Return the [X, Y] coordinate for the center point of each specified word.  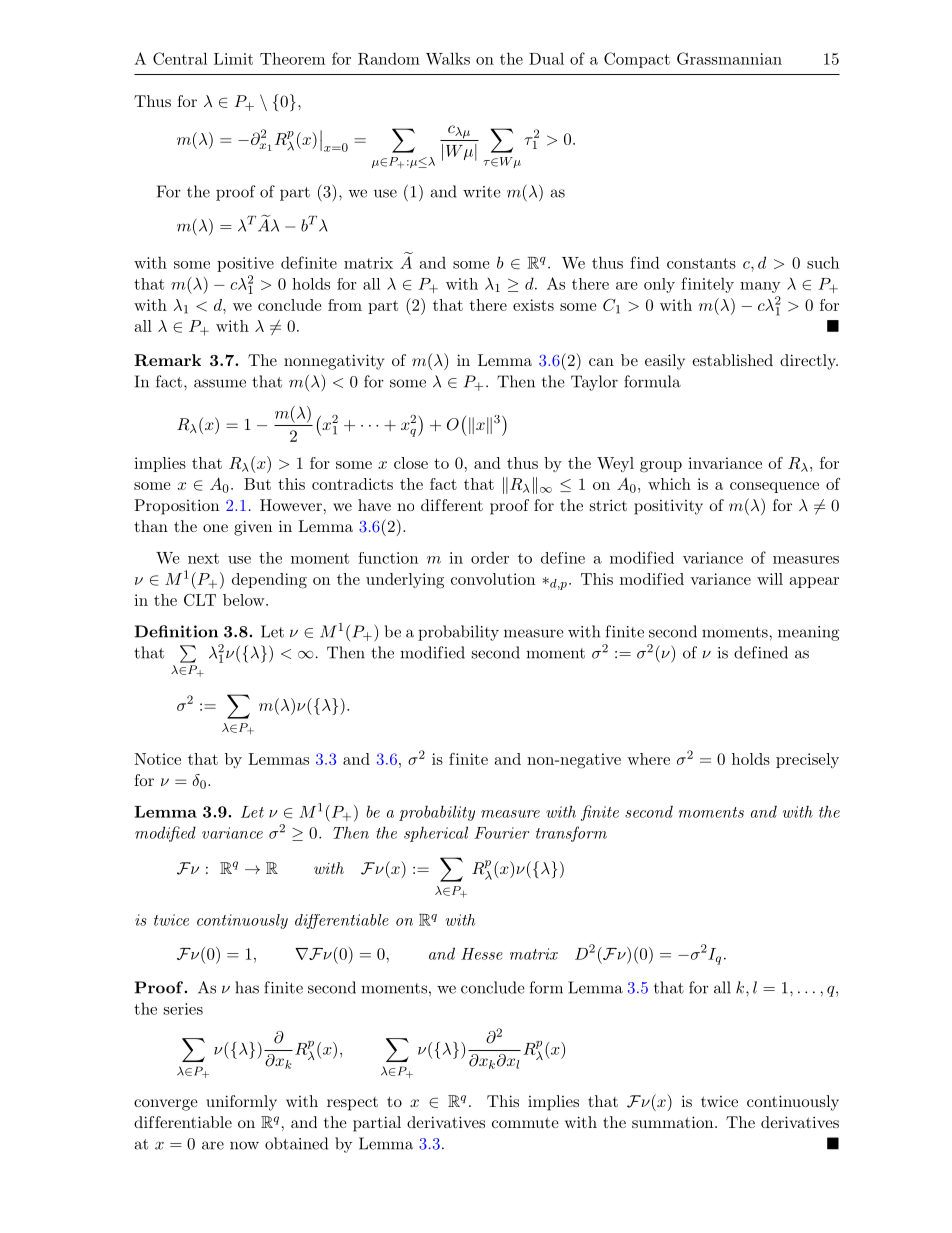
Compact [637, 60]
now [244, 1145]
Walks [448, 58]
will [770, 579]
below [245, 600]
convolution [493, 579]
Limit [233, 59]
